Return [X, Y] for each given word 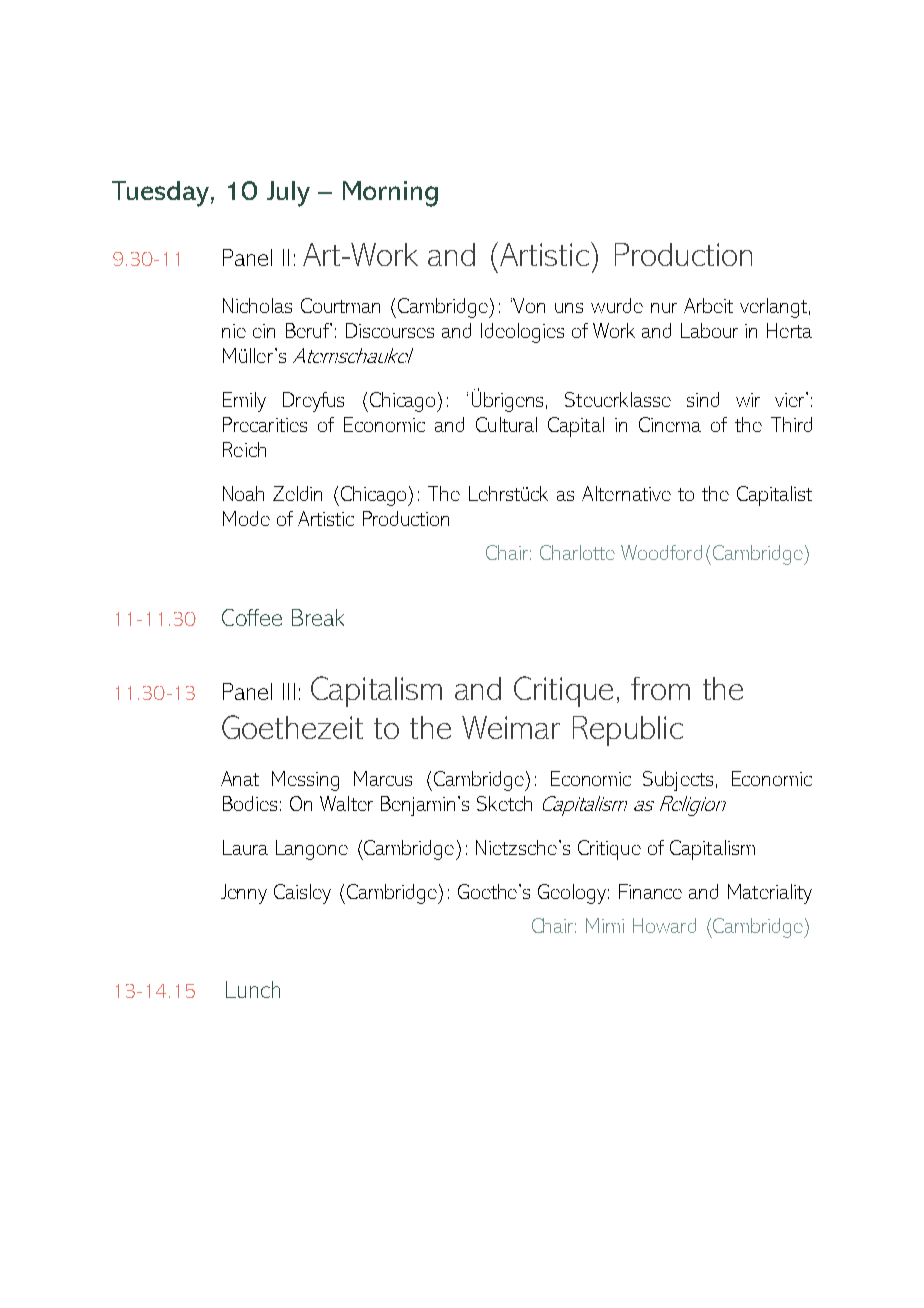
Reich [244, 449]
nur [664, 308]
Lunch [253, 989]
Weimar [511, 727]
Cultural [506, 424]
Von [529, 305]
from [660, 688]
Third [791, 424]
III [289, 691]
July [288, 194]
